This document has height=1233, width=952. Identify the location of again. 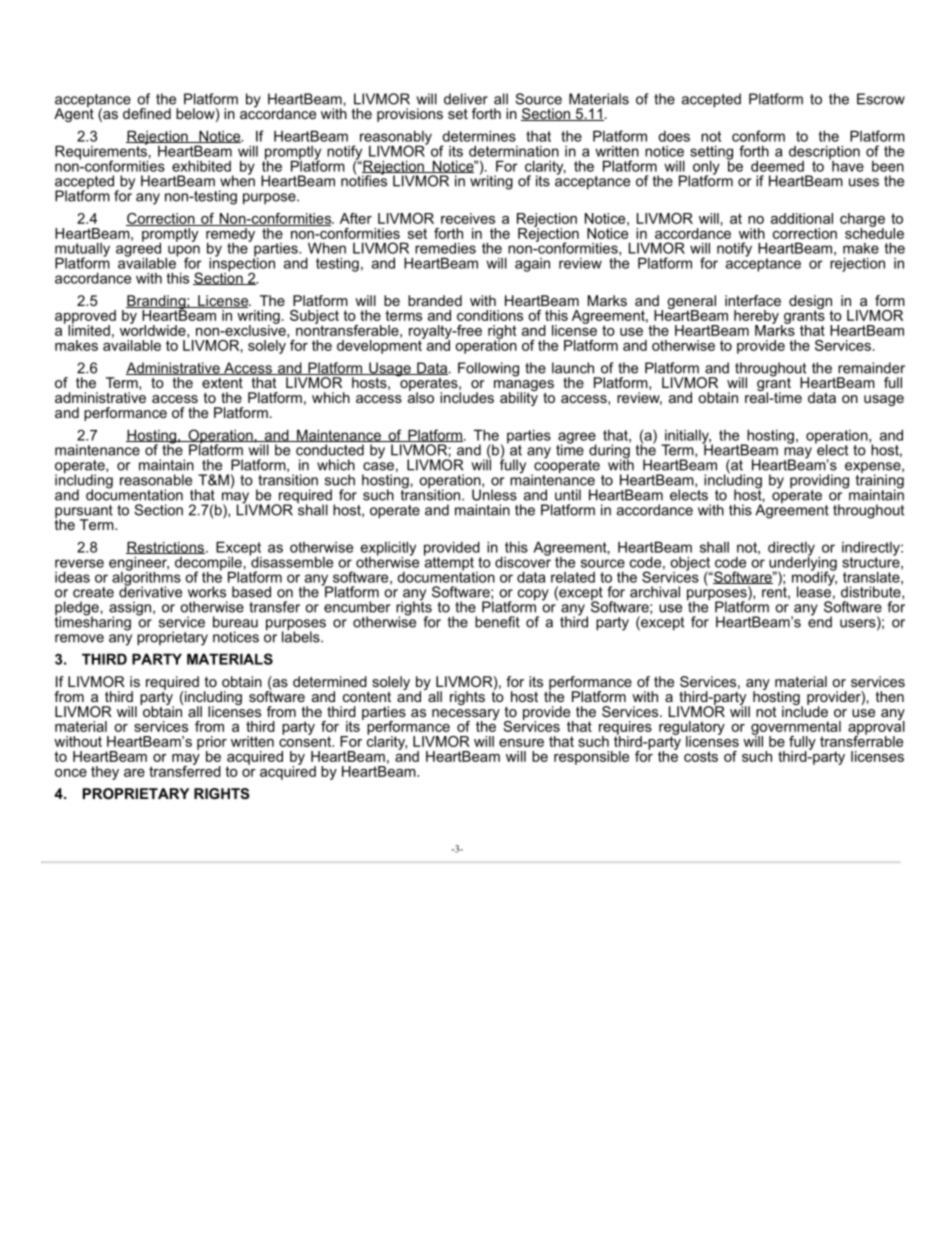
(532, 265).
